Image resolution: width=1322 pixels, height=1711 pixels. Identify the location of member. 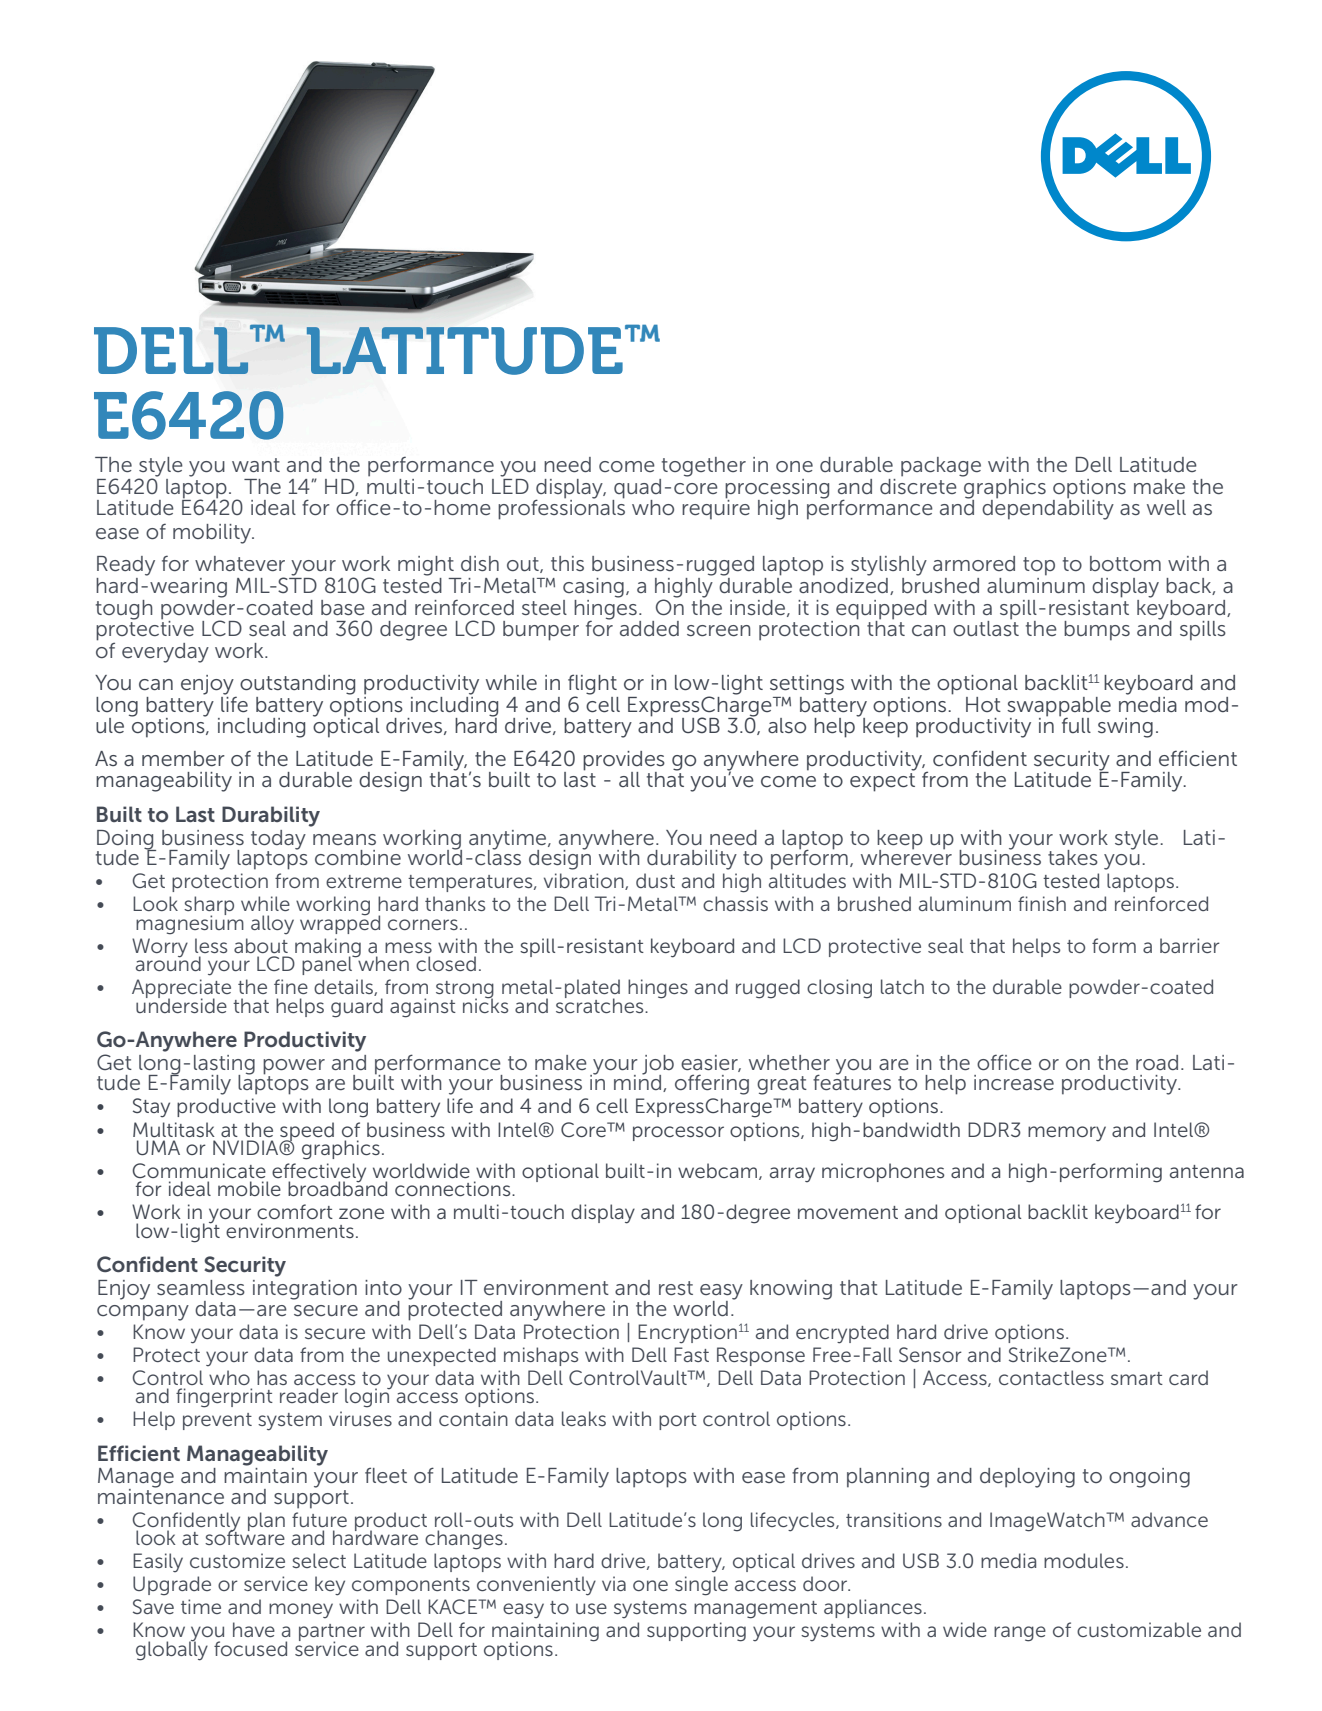
(183, 759).
